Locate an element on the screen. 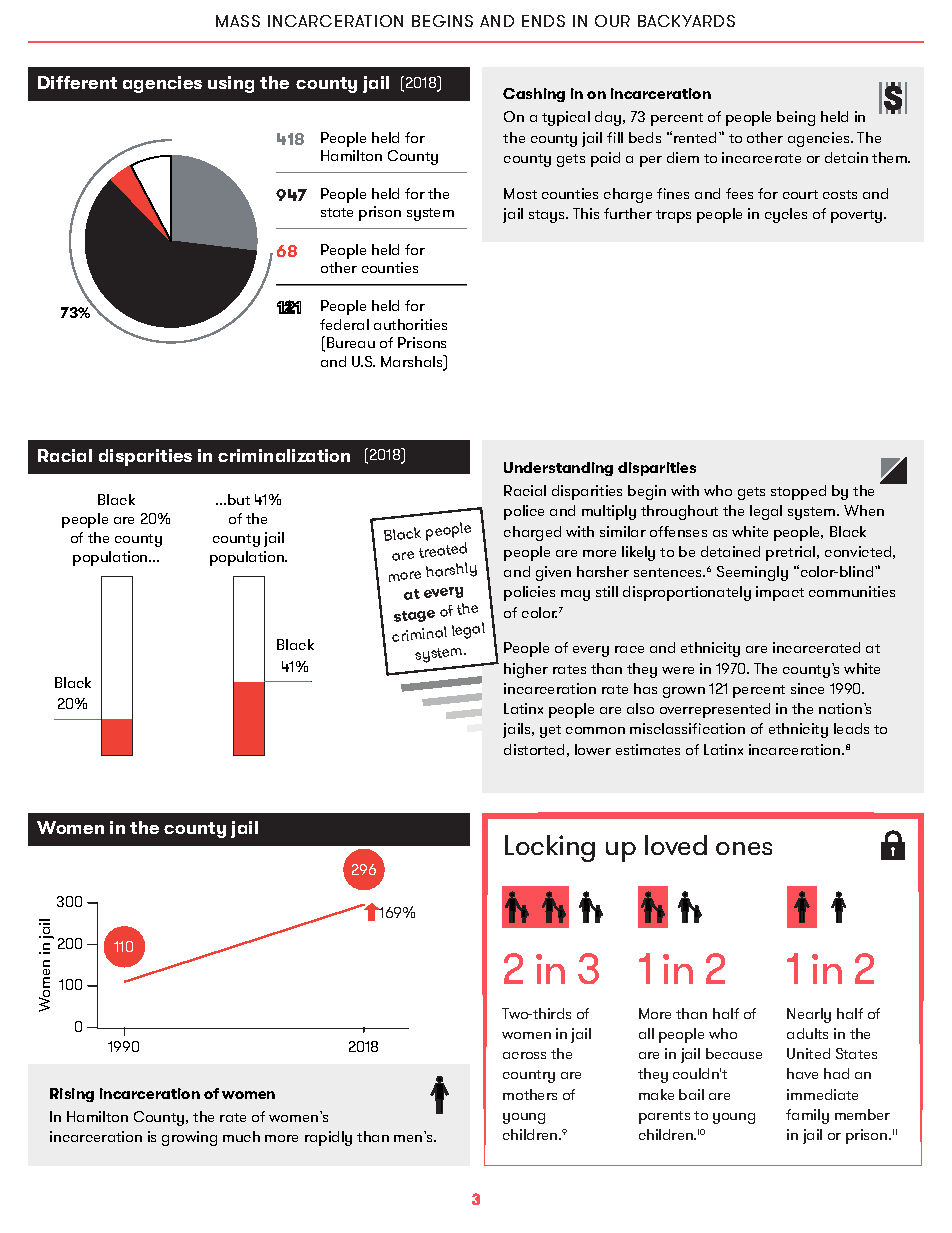 This screenshot has width=952, height=1233. growing is located at coordinates (189, 1138).
